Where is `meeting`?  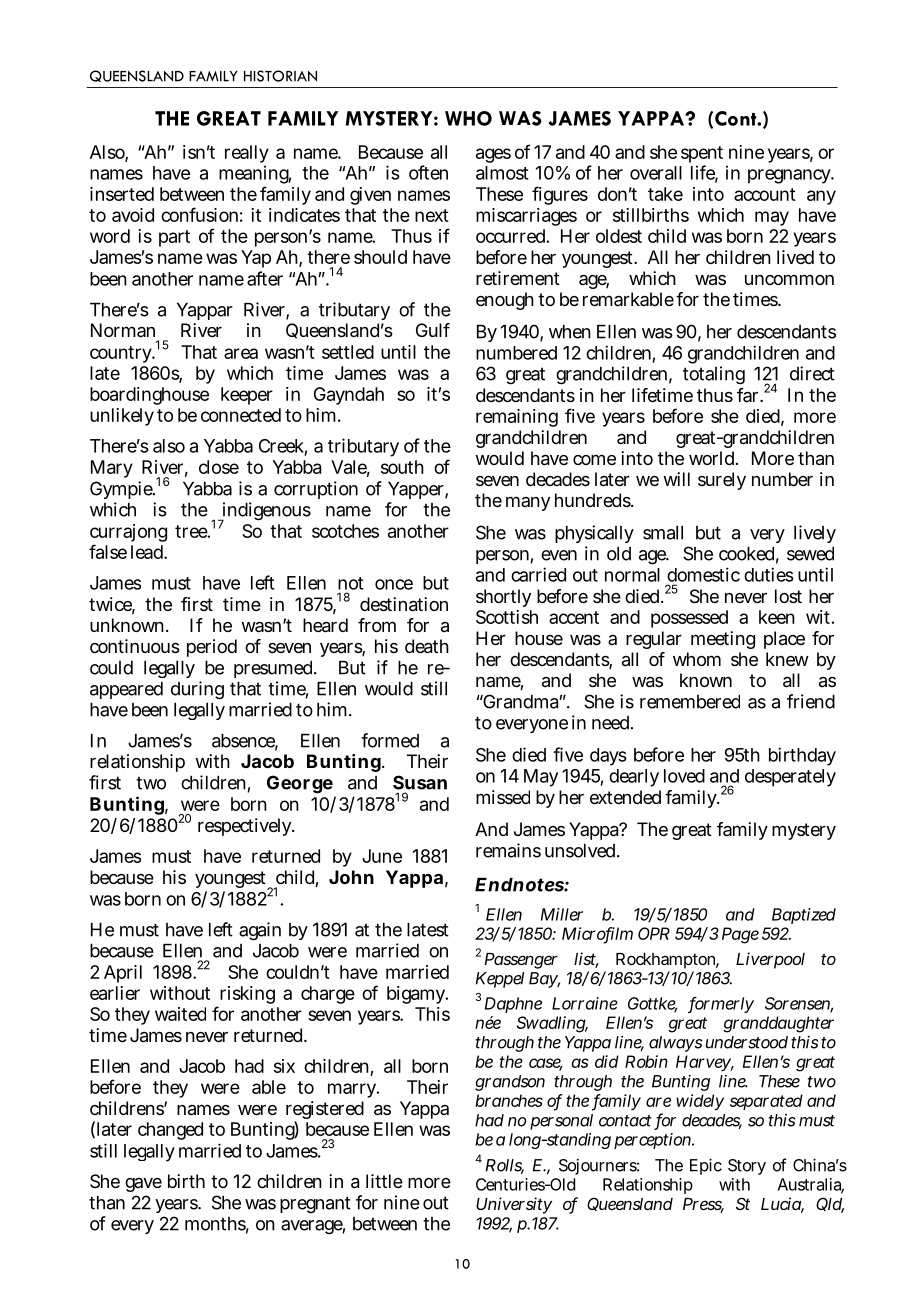
meeting is located at coordinates (723, 640).
